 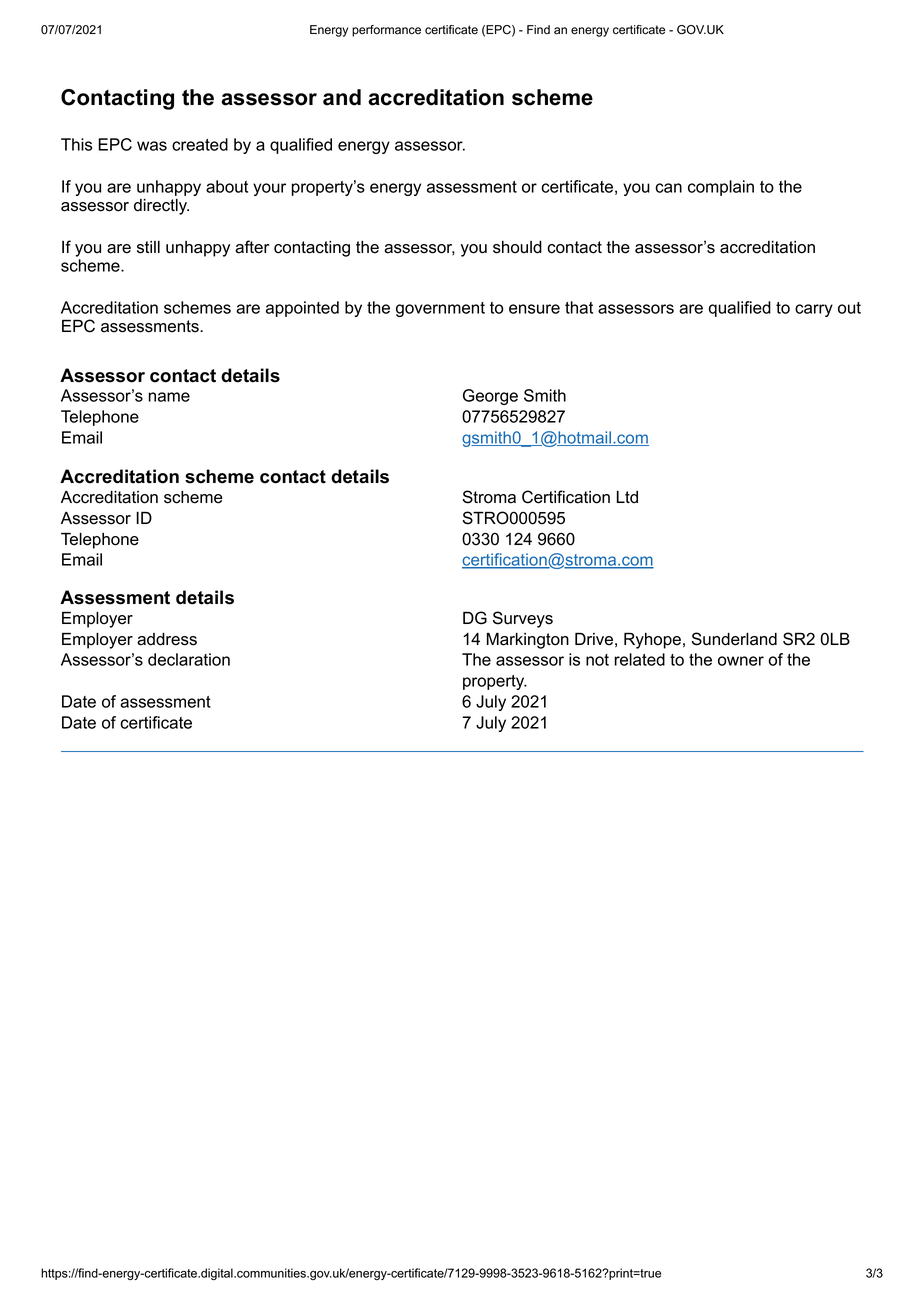 What do you see at coordinates (386, 31) in the document?
I see `performance` at bounding box center [386, 31].
